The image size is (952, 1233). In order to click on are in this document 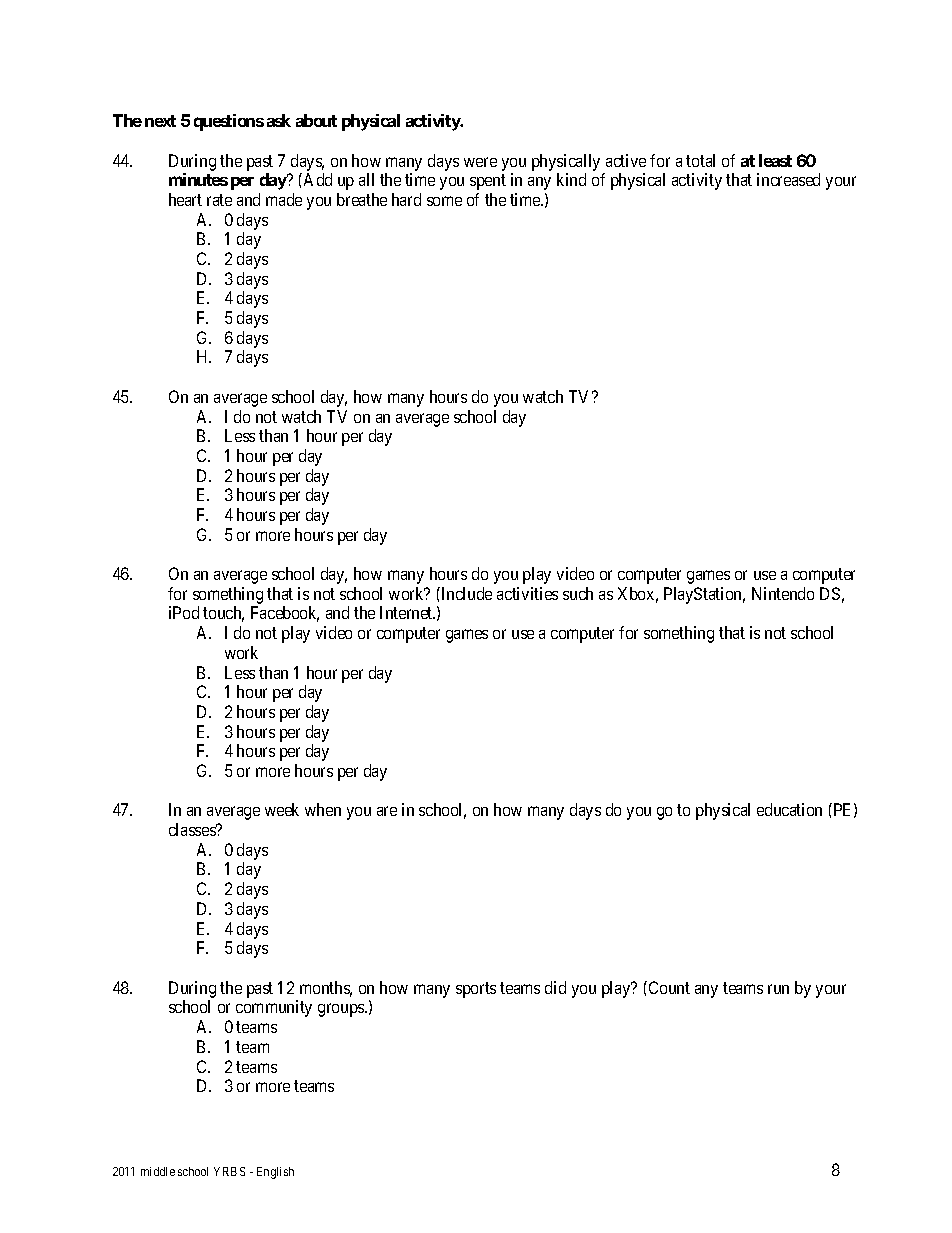, I will do `click(387, 811)`.
